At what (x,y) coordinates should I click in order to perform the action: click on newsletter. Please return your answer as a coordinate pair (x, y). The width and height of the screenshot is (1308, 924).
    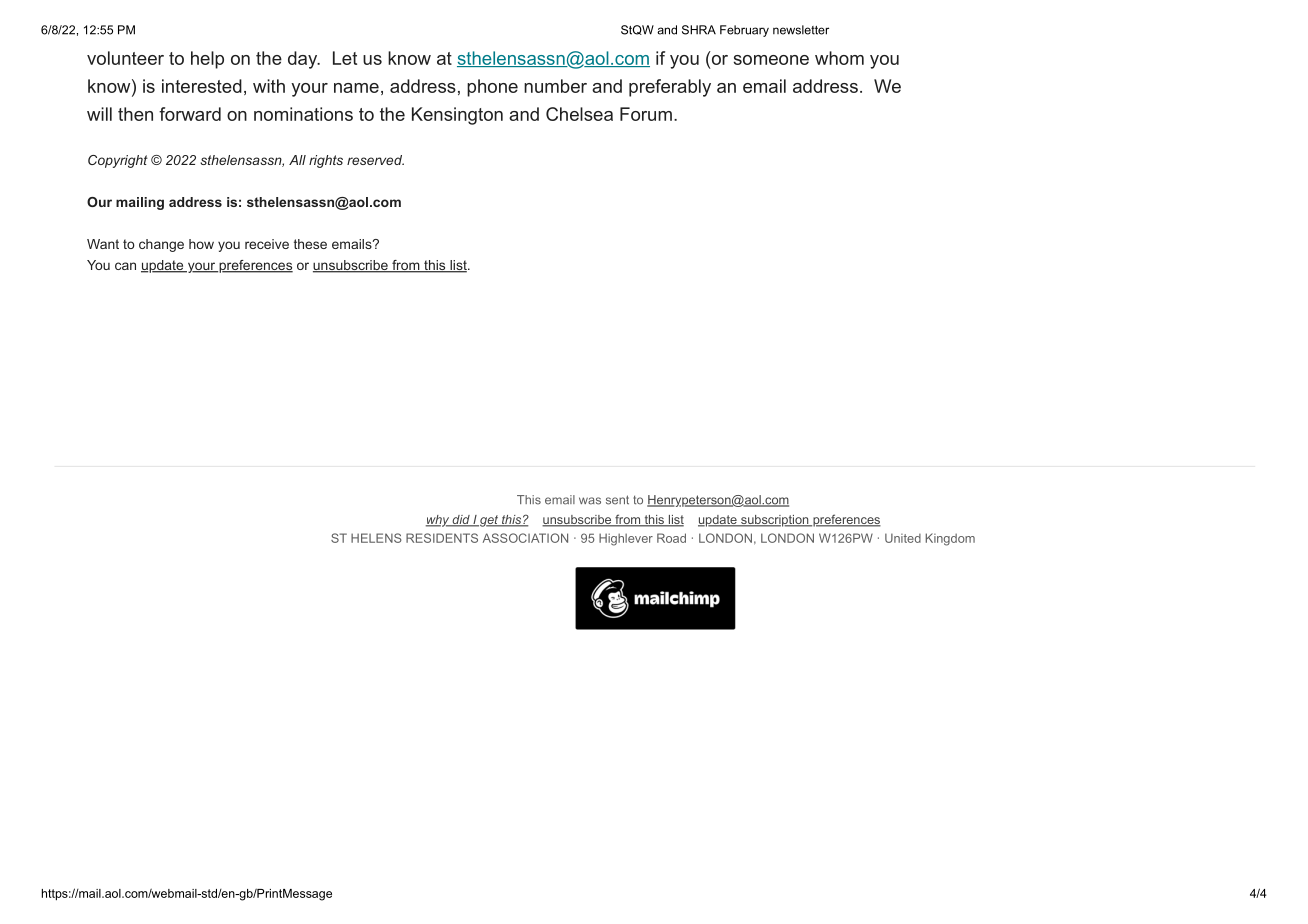
    Looking at the image, I should click on (801, 30).
